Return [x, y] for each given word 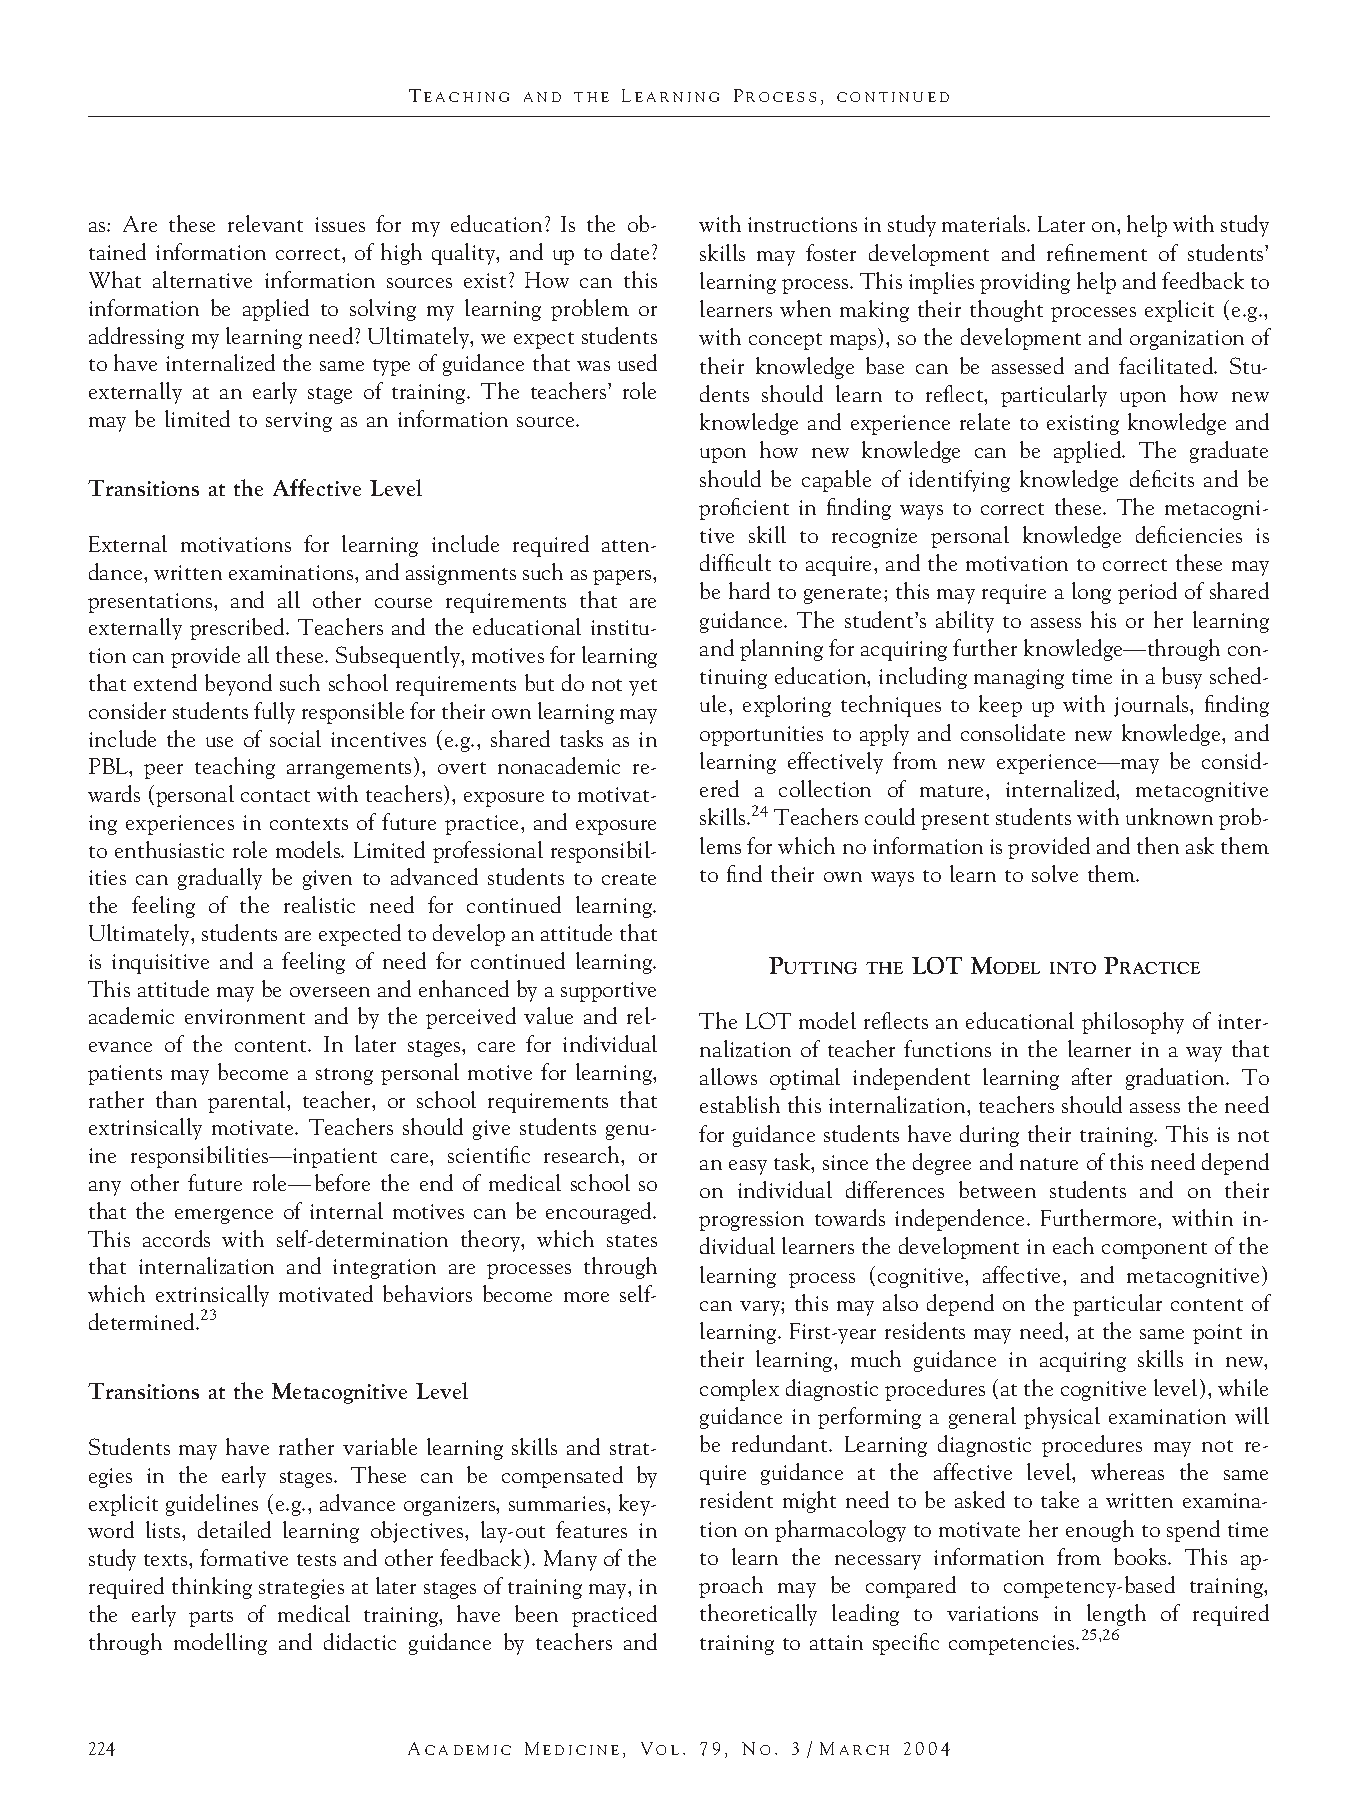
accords [176, 1238]
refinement [1097, 252]
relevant [265, 223]
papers [623, 577]
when [805, 308]
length [1116, 1615]
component [1154, 1250]
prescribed [238, 629]
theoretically [758, 1615]
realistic [319, 904]
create [629, 879]
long [1091, 593]
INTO [1073, 968]
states [632, 1241]
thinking [212, 1588]
